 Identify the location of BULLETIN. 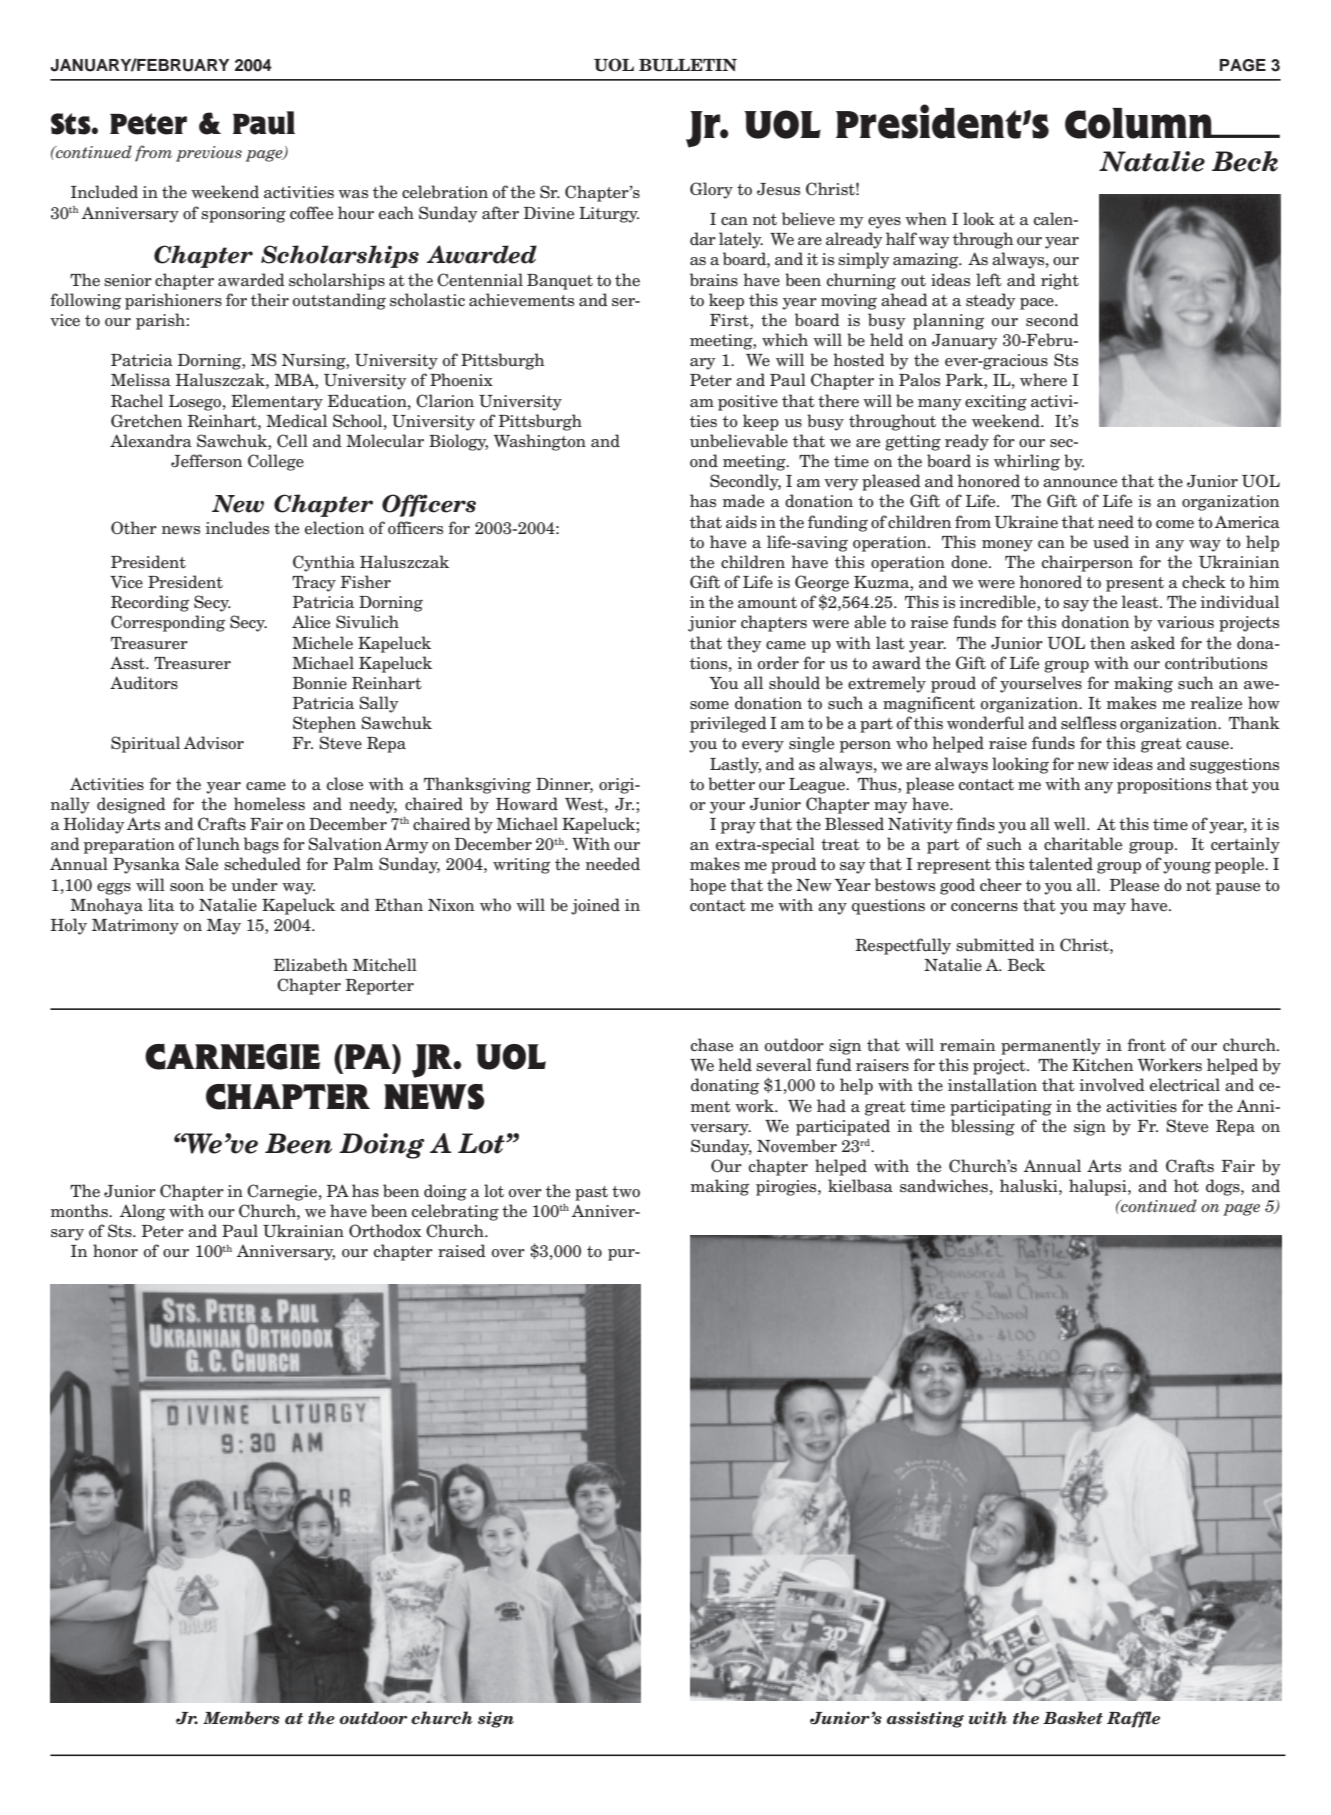
(688, 65).
